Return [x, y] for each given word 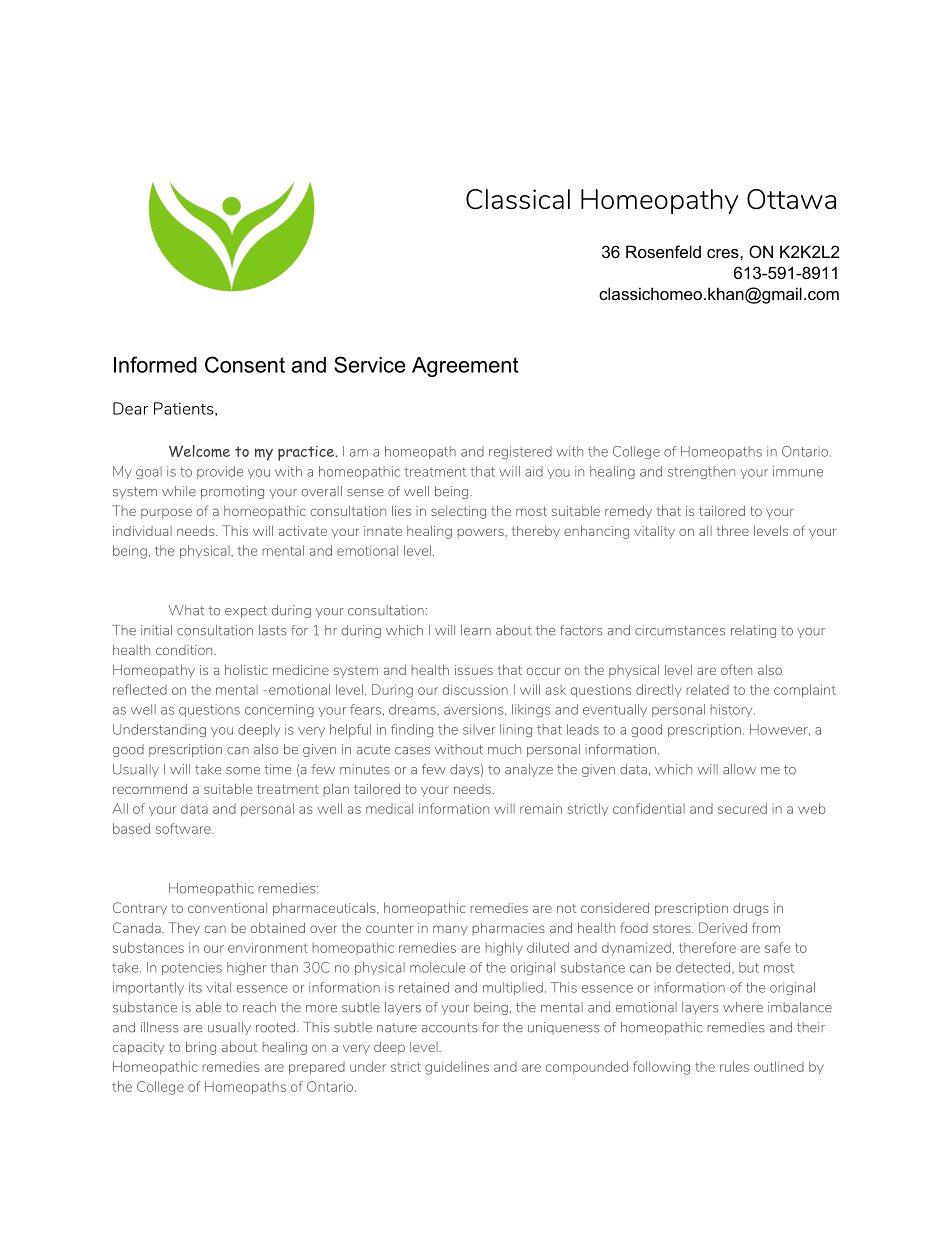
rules [734, 1066]
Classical [518, 199]
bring [201, 1048]
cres [724, 253]
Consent [245, 364]
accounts [450, 1028]
